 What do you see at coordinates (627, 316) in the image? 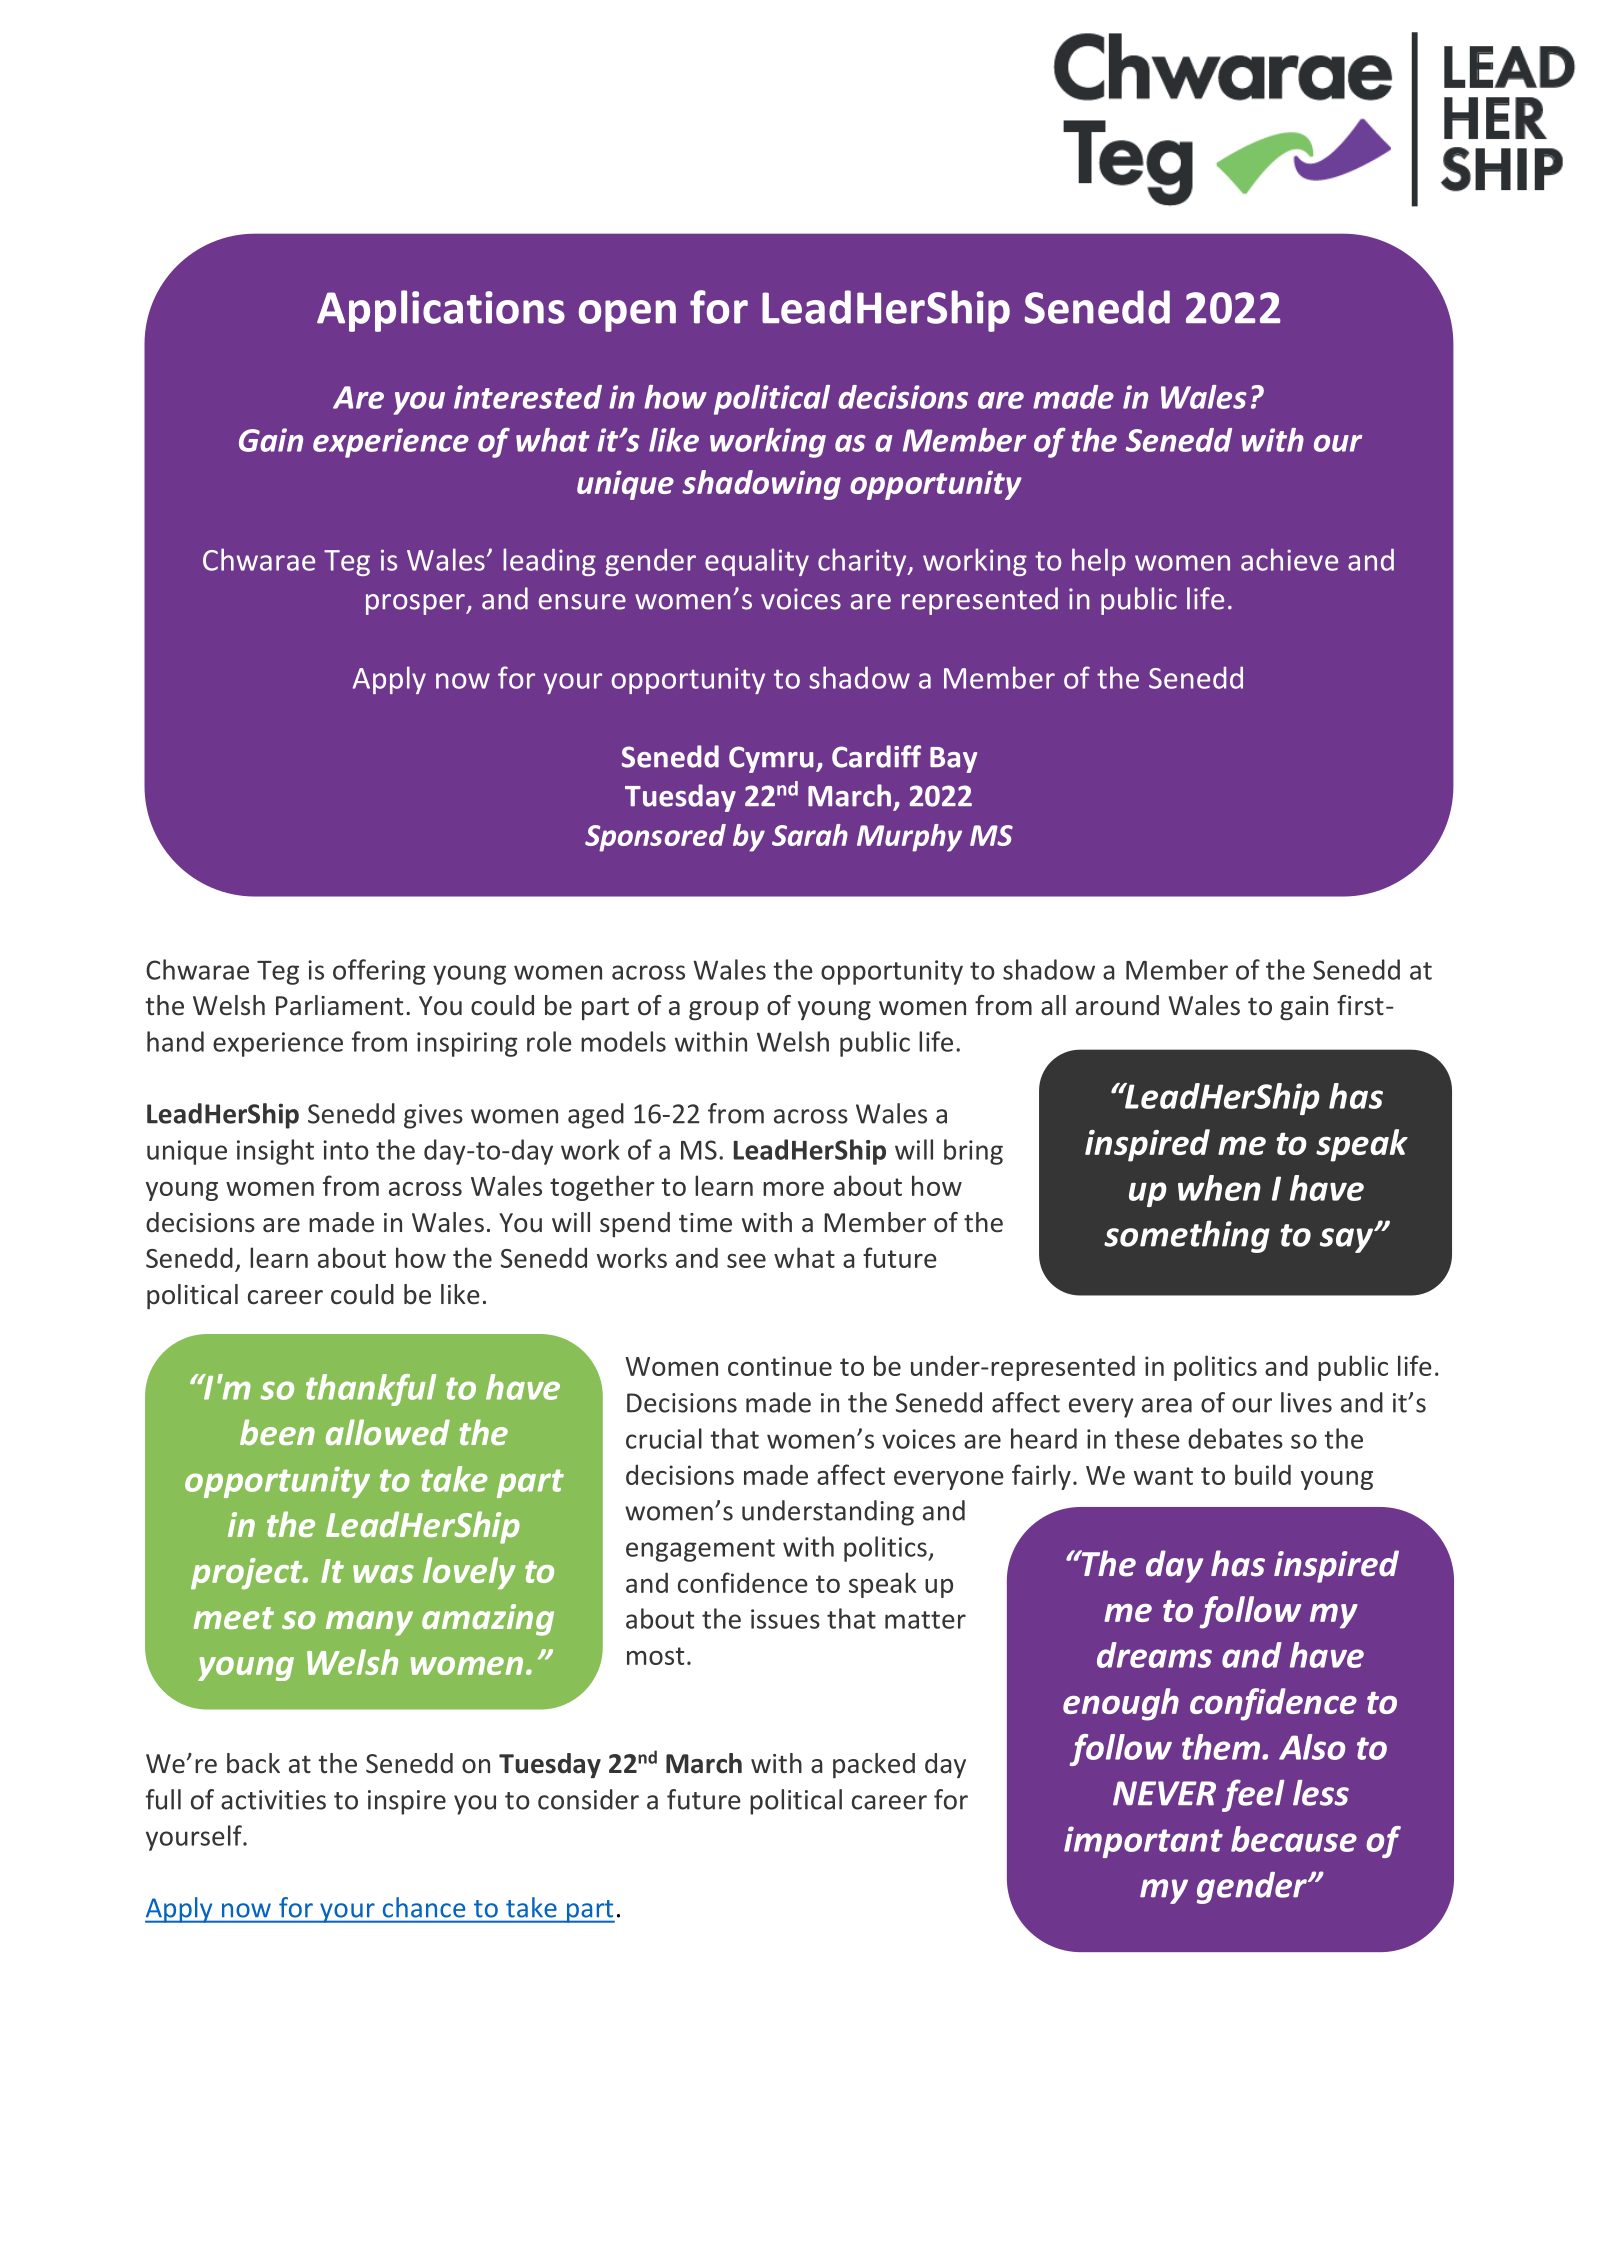
I see `open` at bounding box center [627, 316].
